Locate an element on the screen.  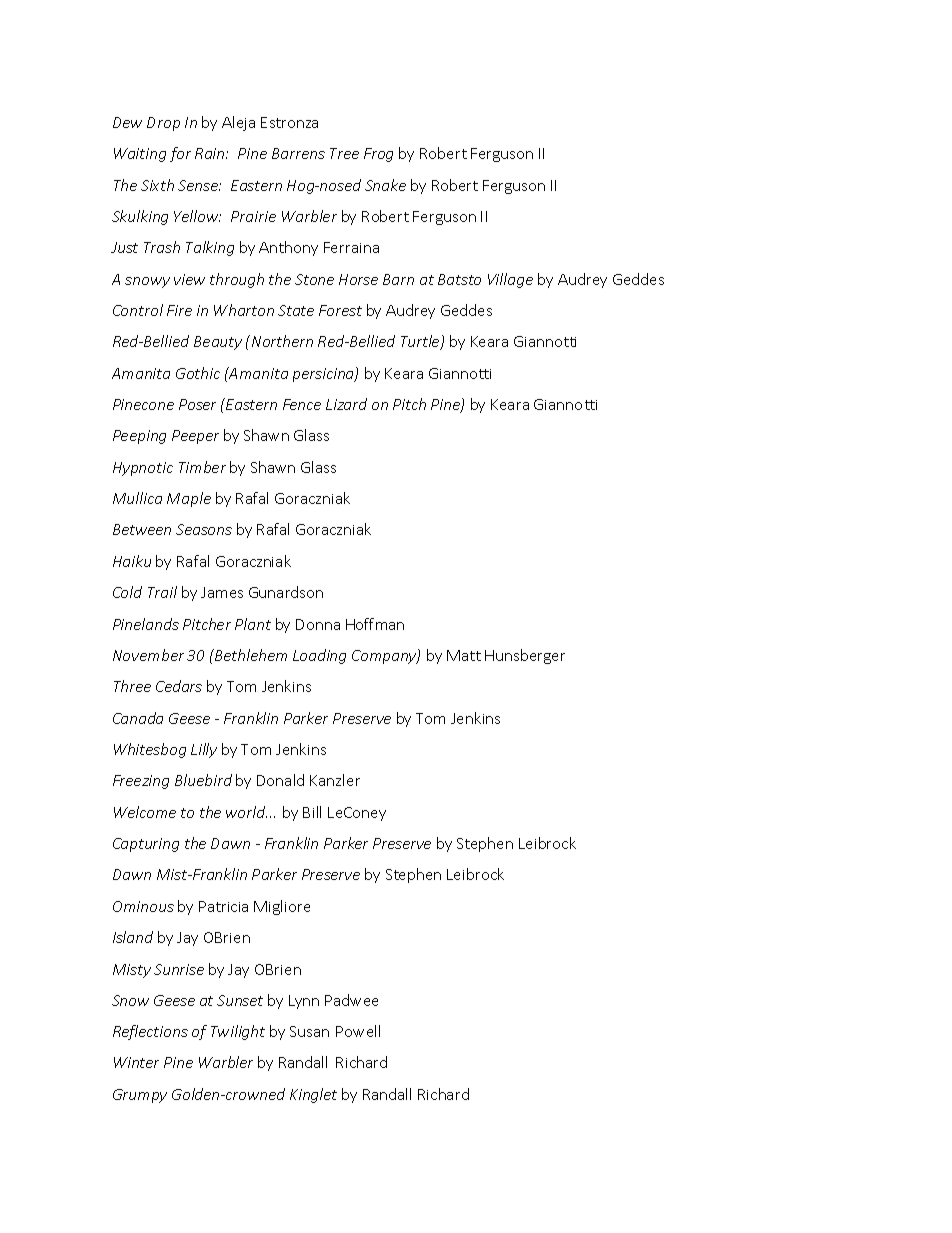
Drop is located at coordinates (163, 124).
